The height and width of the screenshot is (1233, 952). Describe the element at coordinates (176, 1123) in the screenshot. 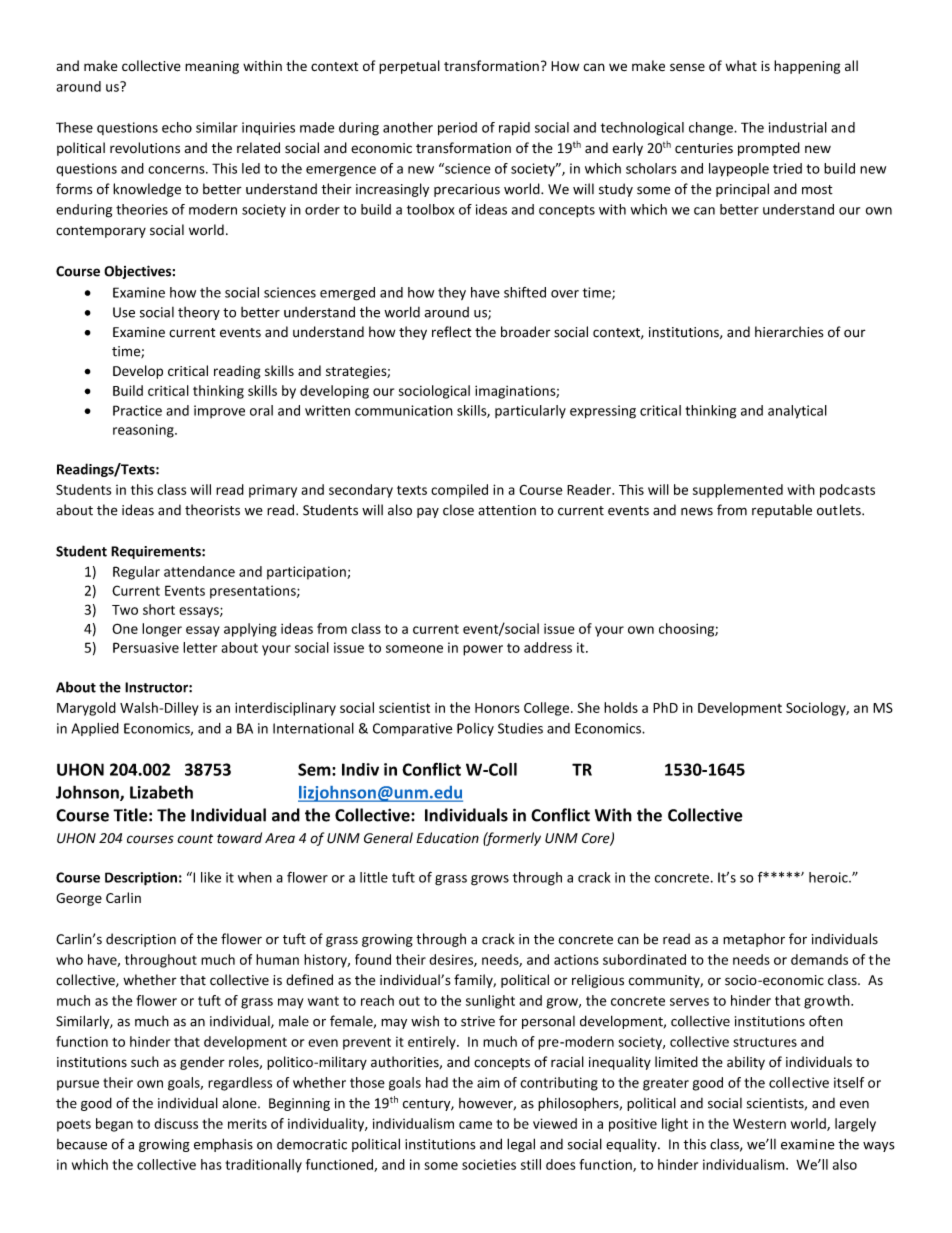

I see `discuss` at that location.
